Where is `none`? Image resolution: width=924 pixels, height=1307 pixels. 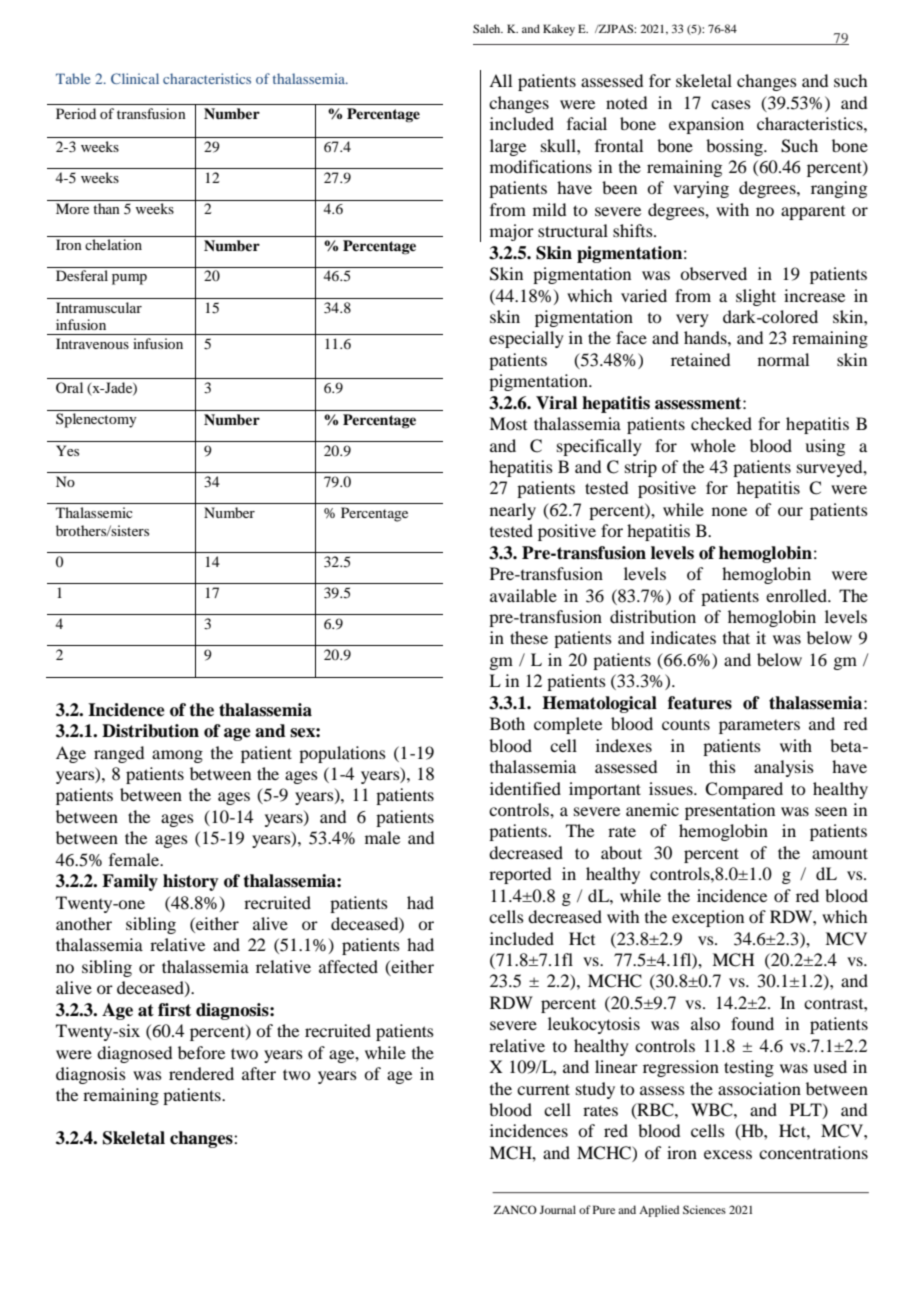
none is located at coordinates (729, 511).
